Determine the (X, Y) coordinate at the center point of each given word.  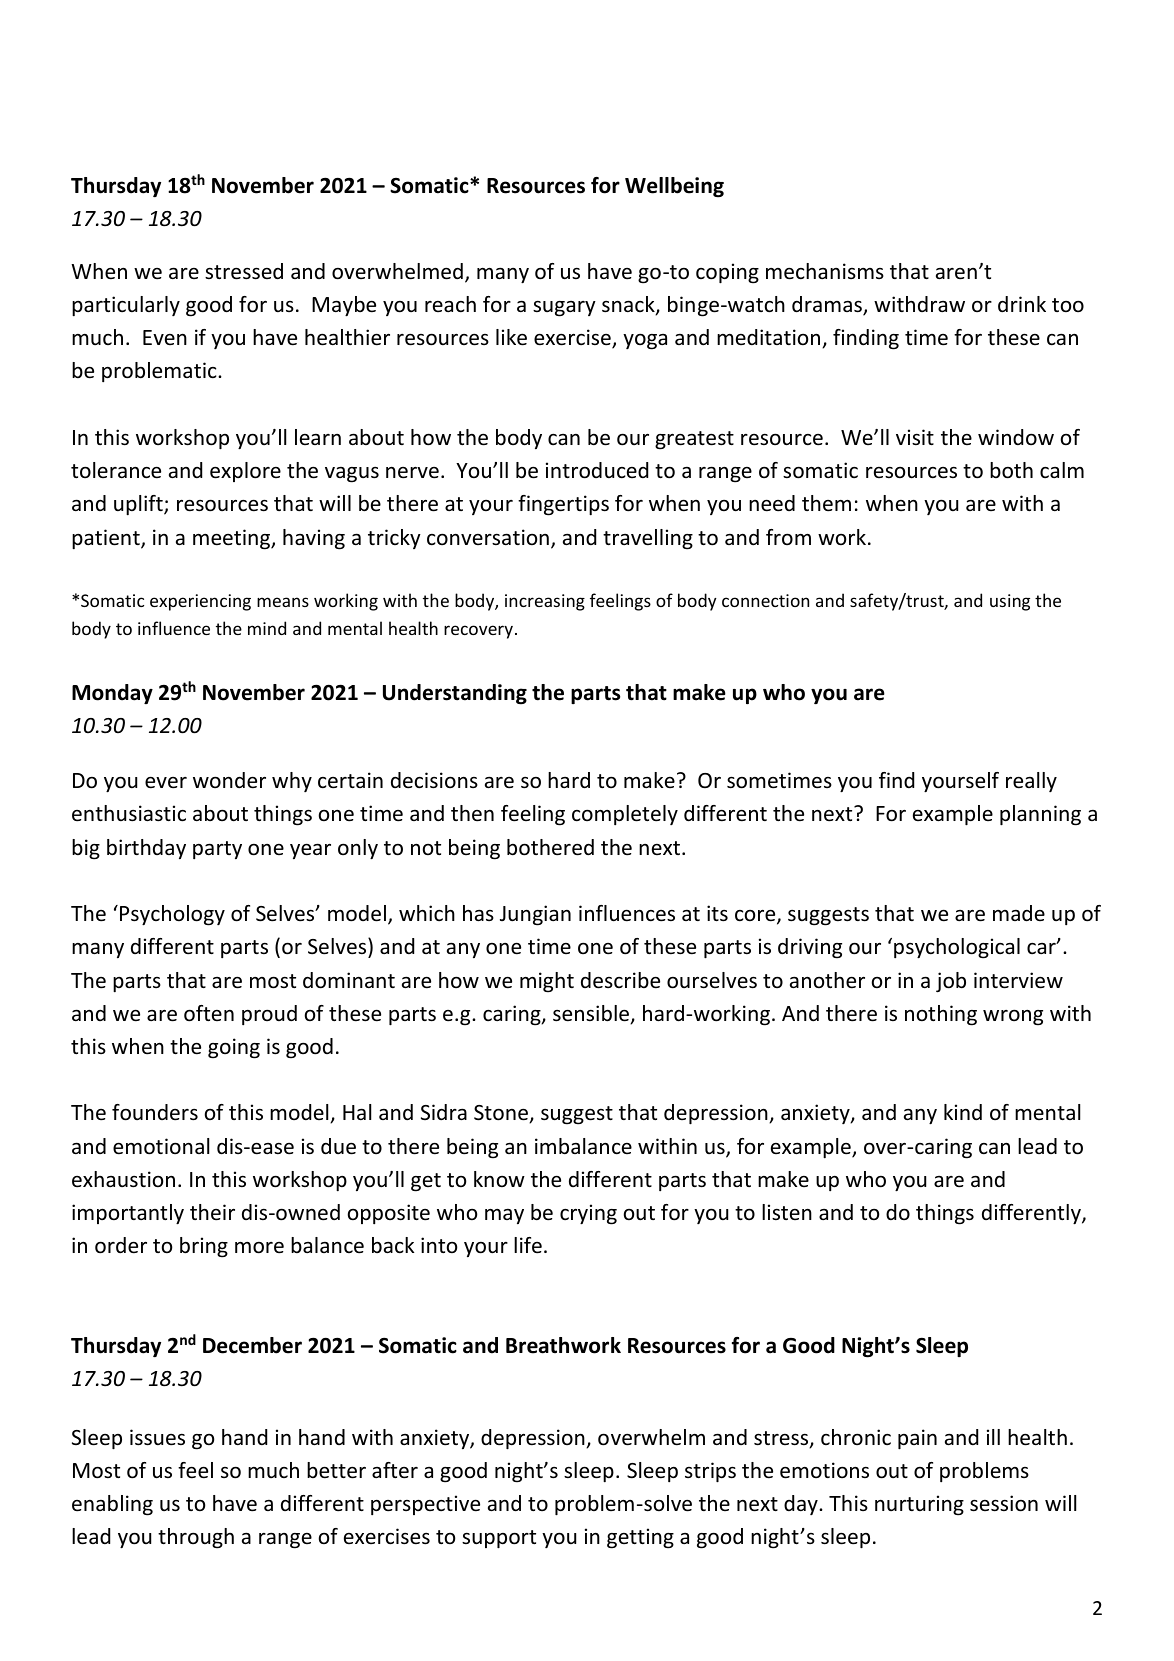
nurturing (919, 1505)
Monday (112, 694)
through (196, 1538)
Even (165, 337)
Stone (502, 1114)
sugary (564, 308)
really (1031, 782)
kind (963, 1112)
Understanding (455, 694)
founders (155, 1112)
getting (640, 1538)
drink (1022, 304)
